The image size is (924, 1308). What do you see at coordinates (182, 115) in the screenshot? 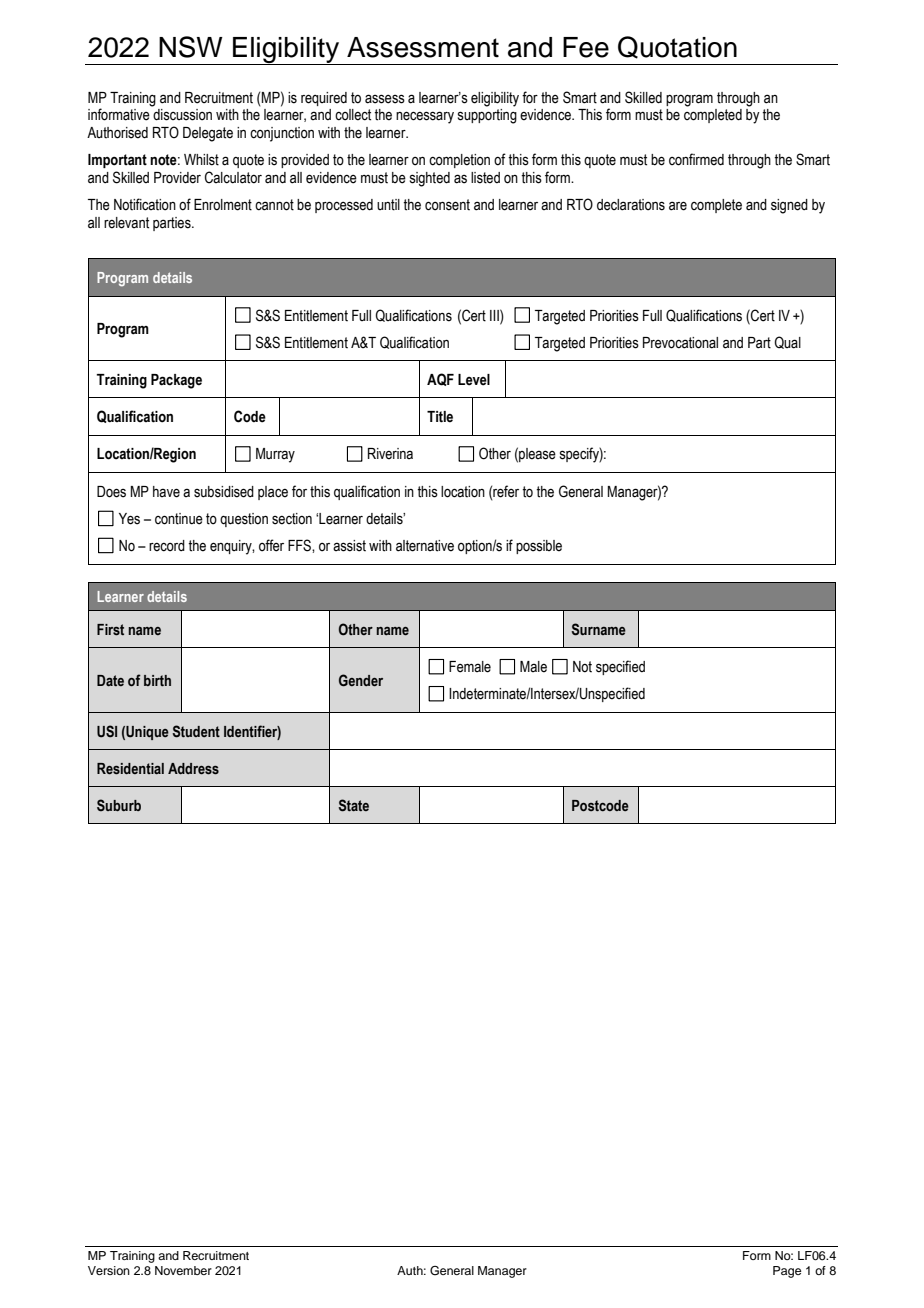
I see `discussion` at bounding box center [182, 115].
